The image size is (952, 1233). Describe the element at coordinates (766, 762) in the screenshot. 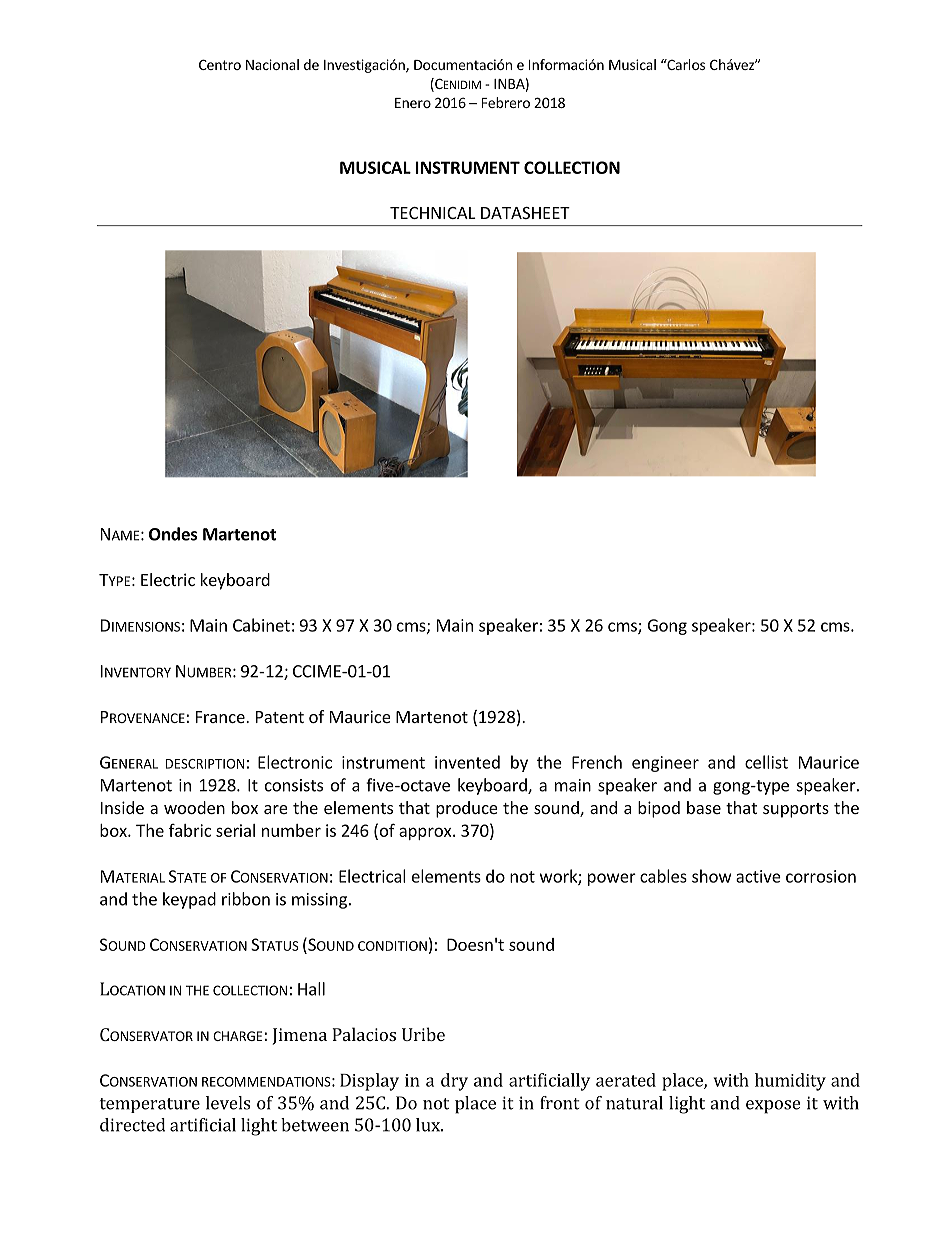

I see `cellist` at that location.
